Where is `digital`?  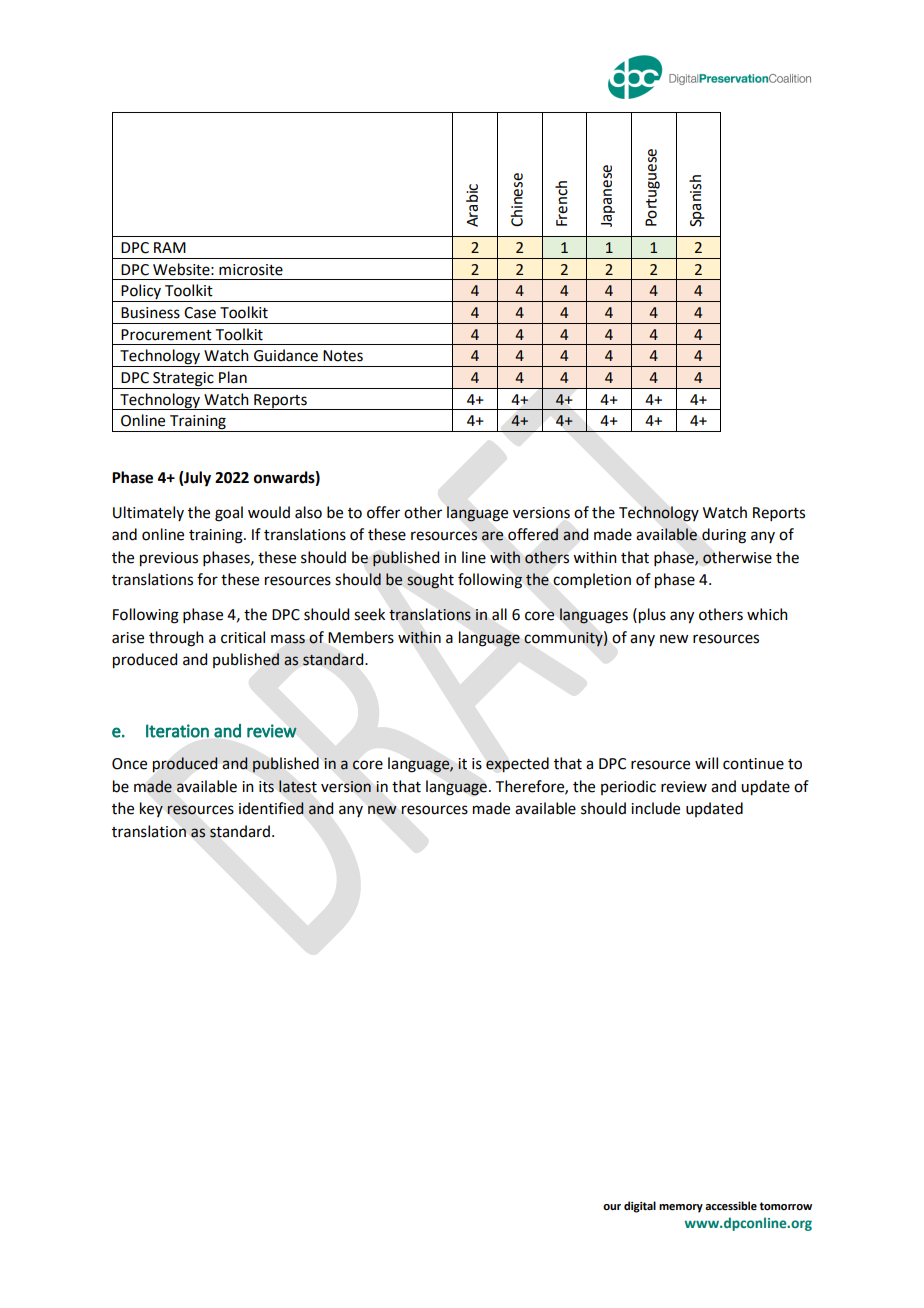 digital is located at coordinates (640, 1207).
